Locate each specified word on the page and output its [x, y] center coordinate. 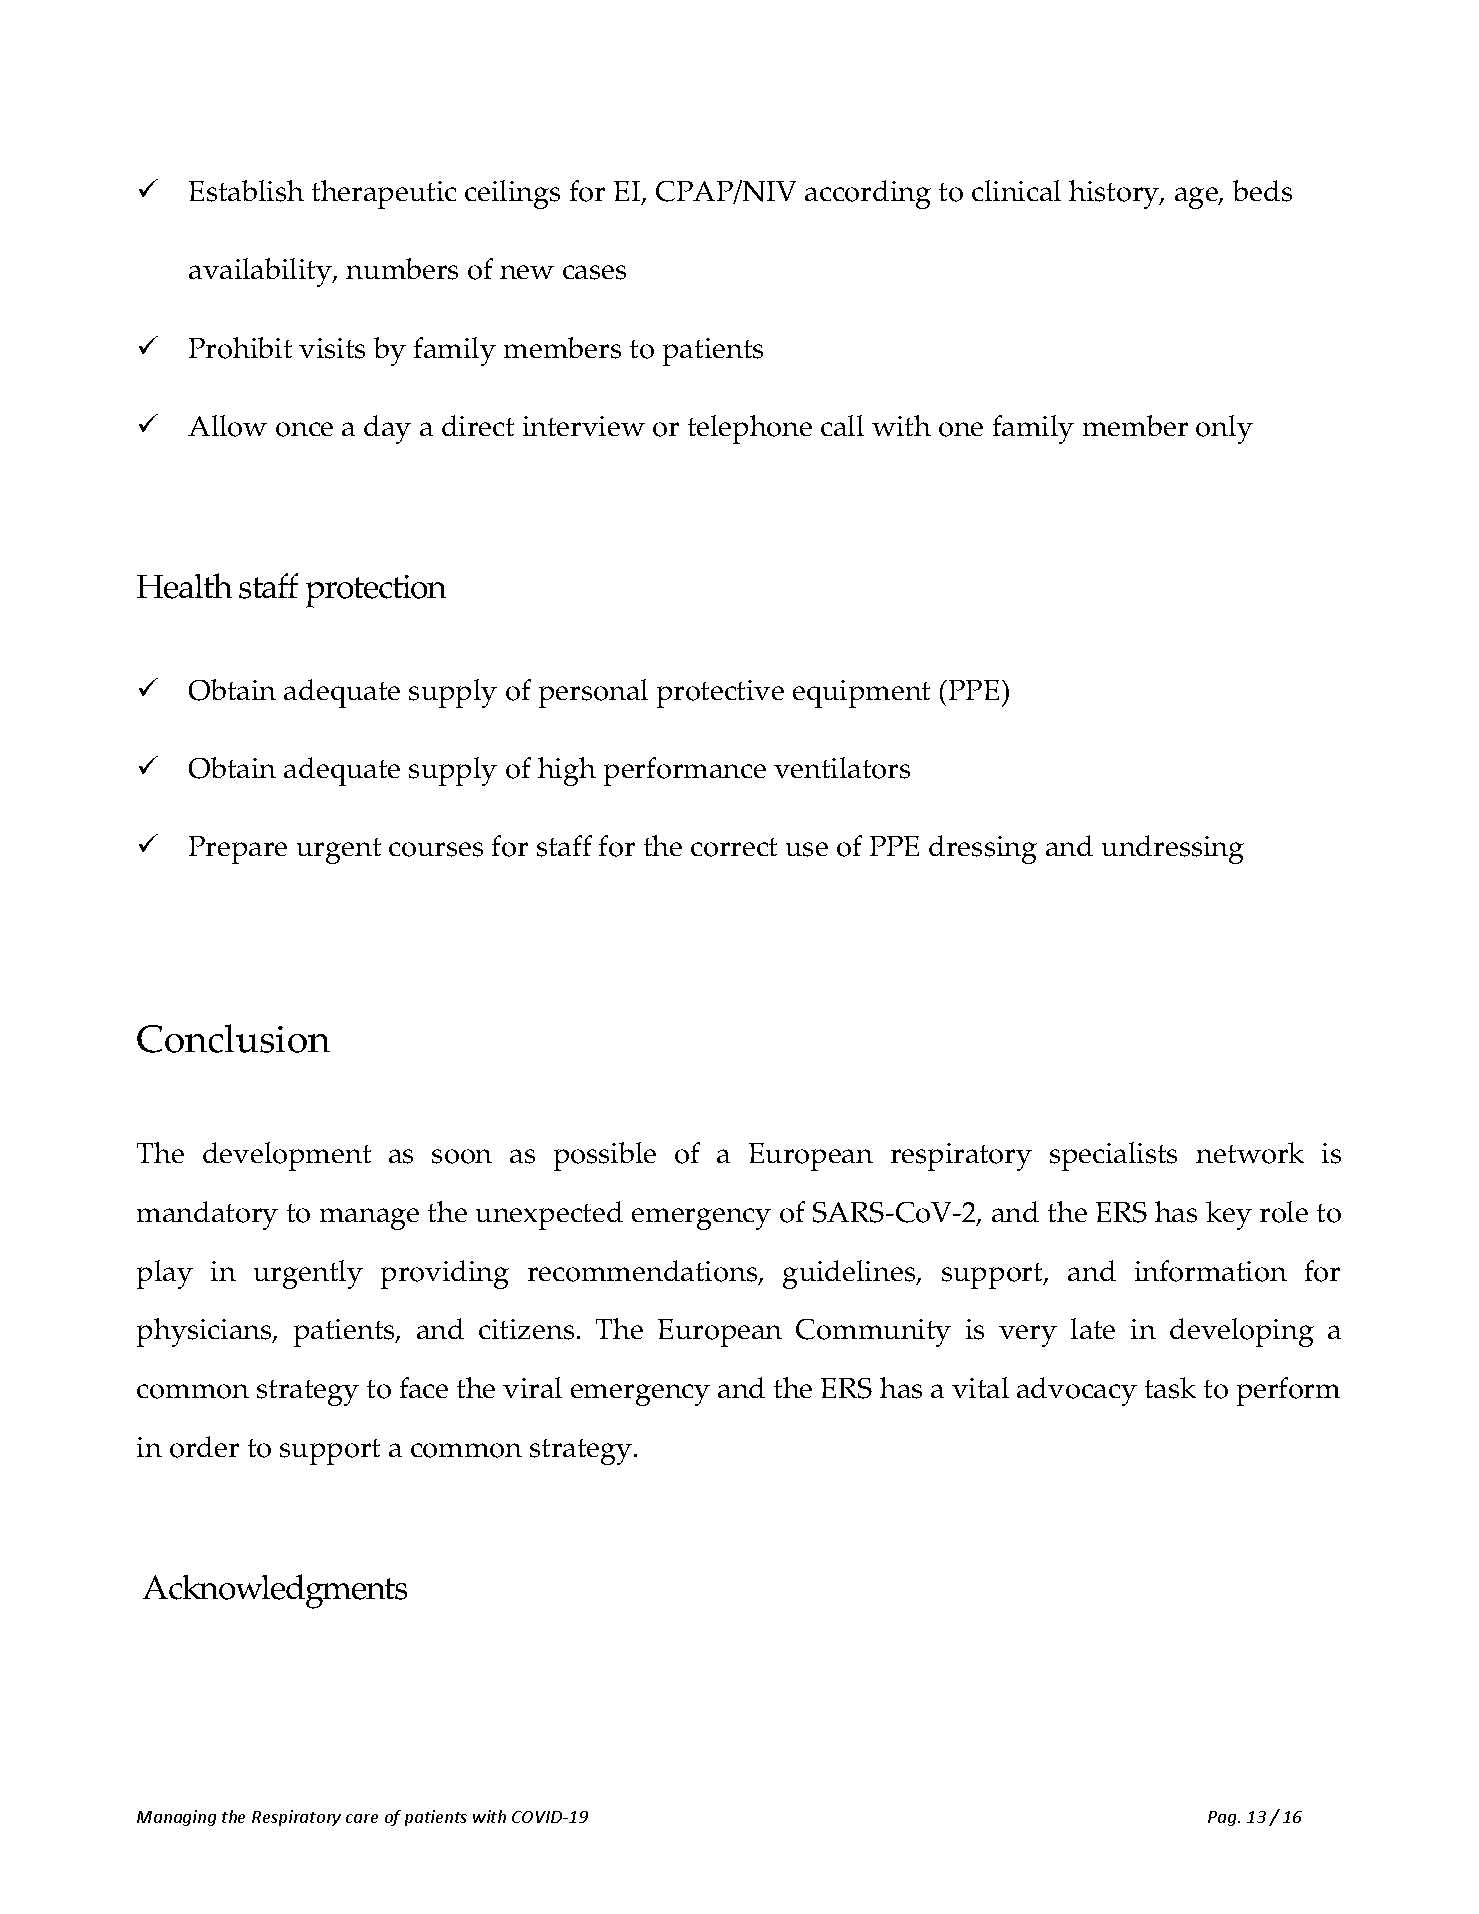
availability [261, 272]
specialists [1113, 1156]
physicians [205, 1332]
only [1224, 429]
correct [734, 847]
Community [873, 1333]
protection [376, 591]
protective [720, 694]
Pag [1223, 1818]
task [1170, 1388]
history [1115, 194]
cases [594, 272]
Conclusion [233, 1038]
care [362, 1818]
